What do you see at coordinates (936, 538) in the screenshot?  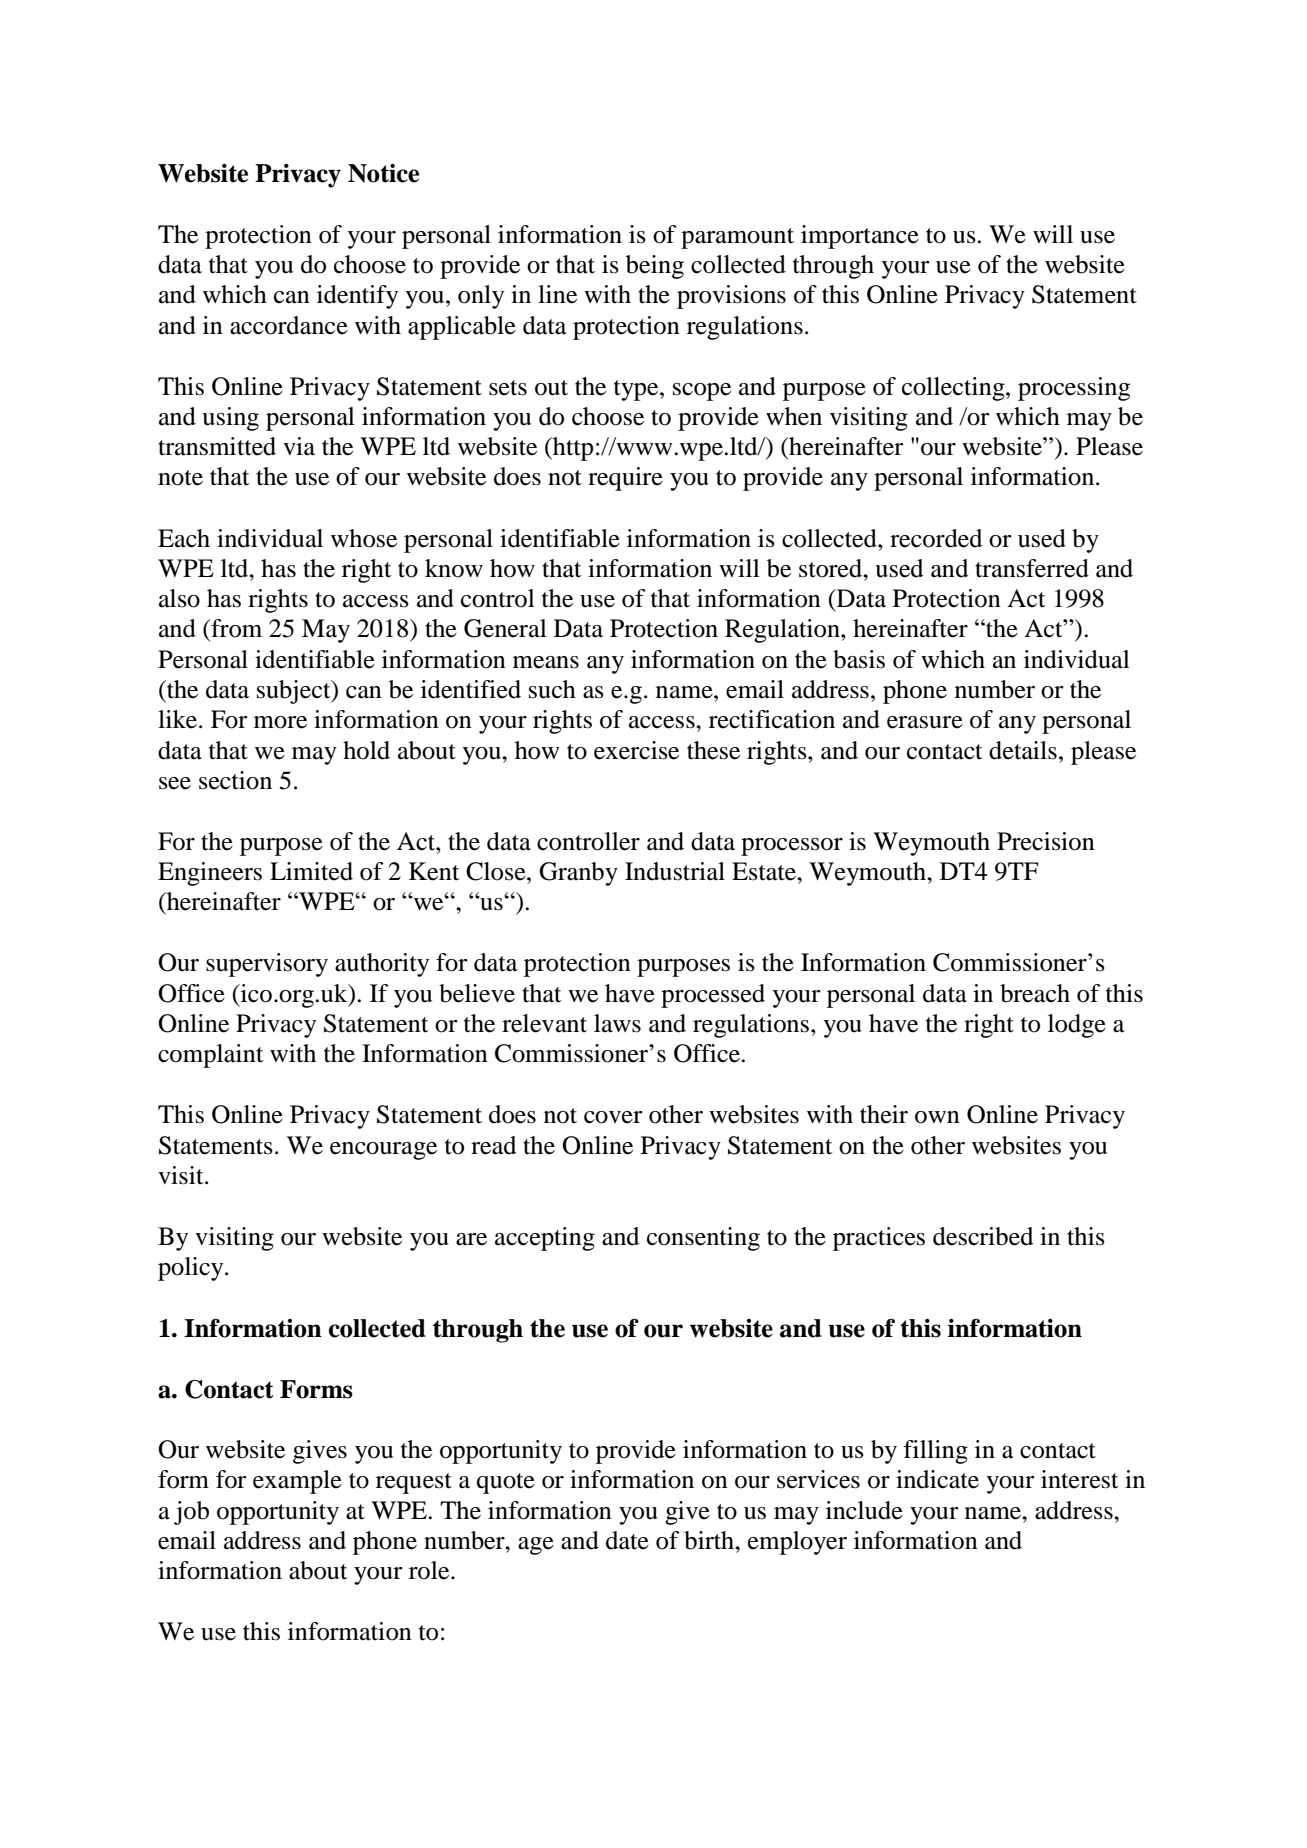 I see `recorded` at bounding box center [936, 538].
